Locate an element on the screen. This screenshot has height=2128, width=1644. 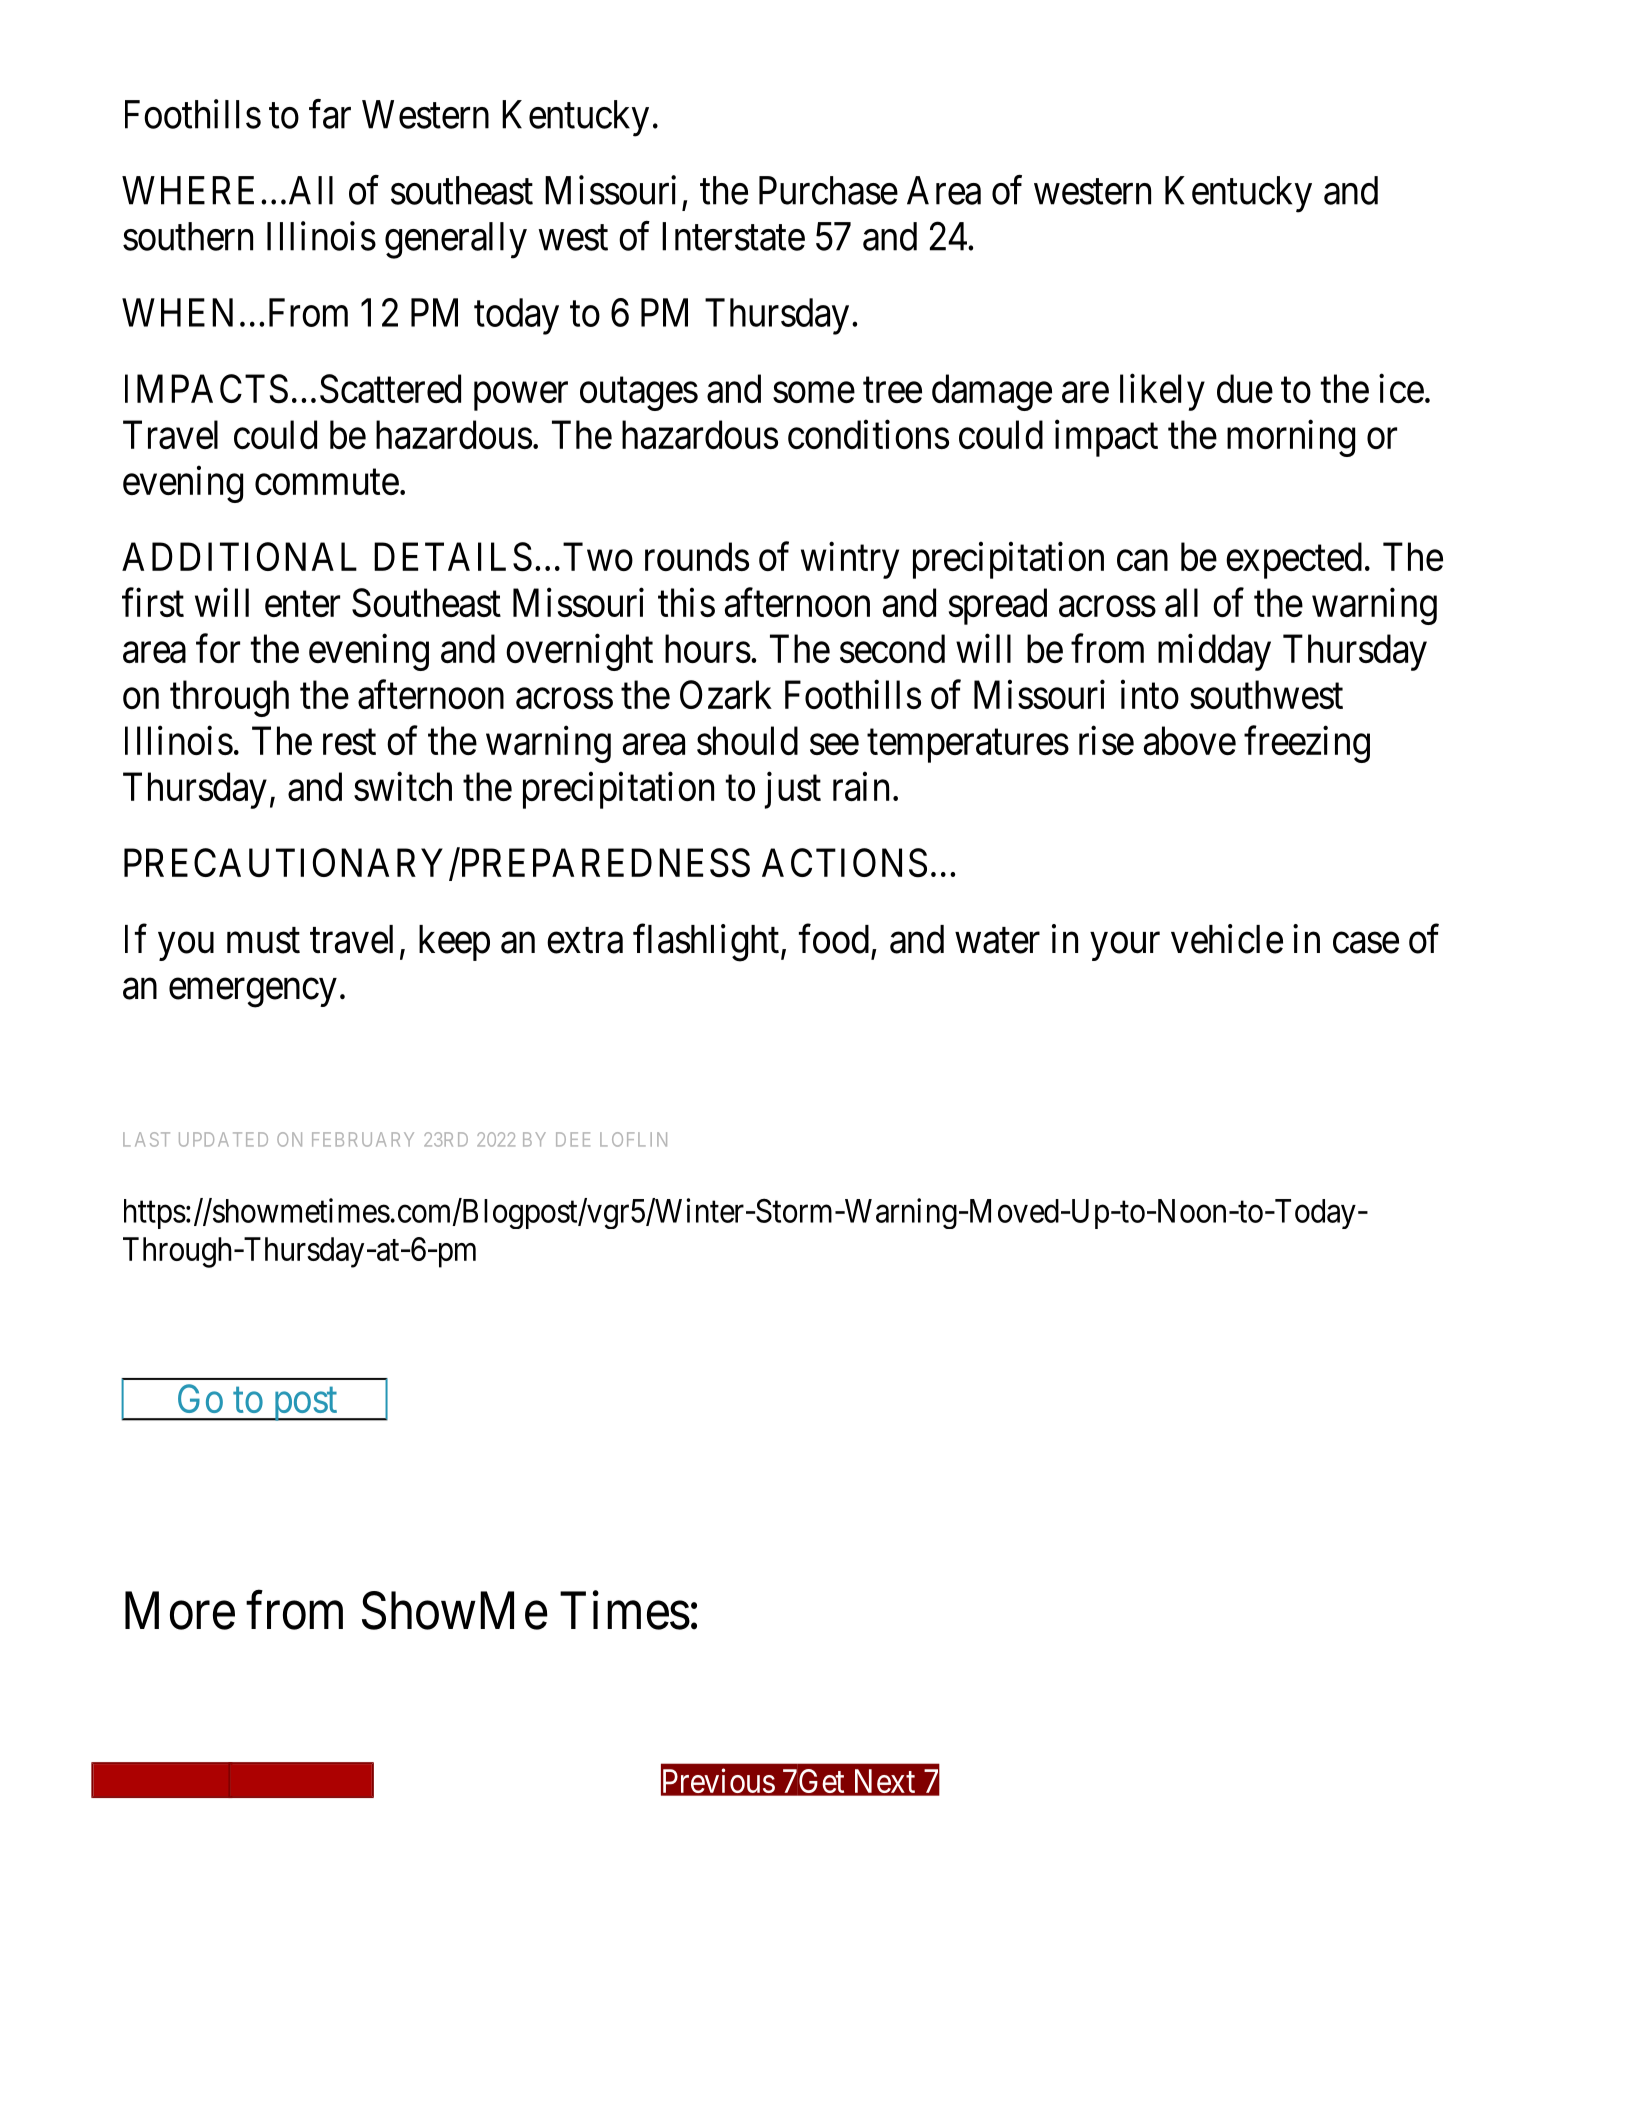
your is located at coordinates (1125, 947).
